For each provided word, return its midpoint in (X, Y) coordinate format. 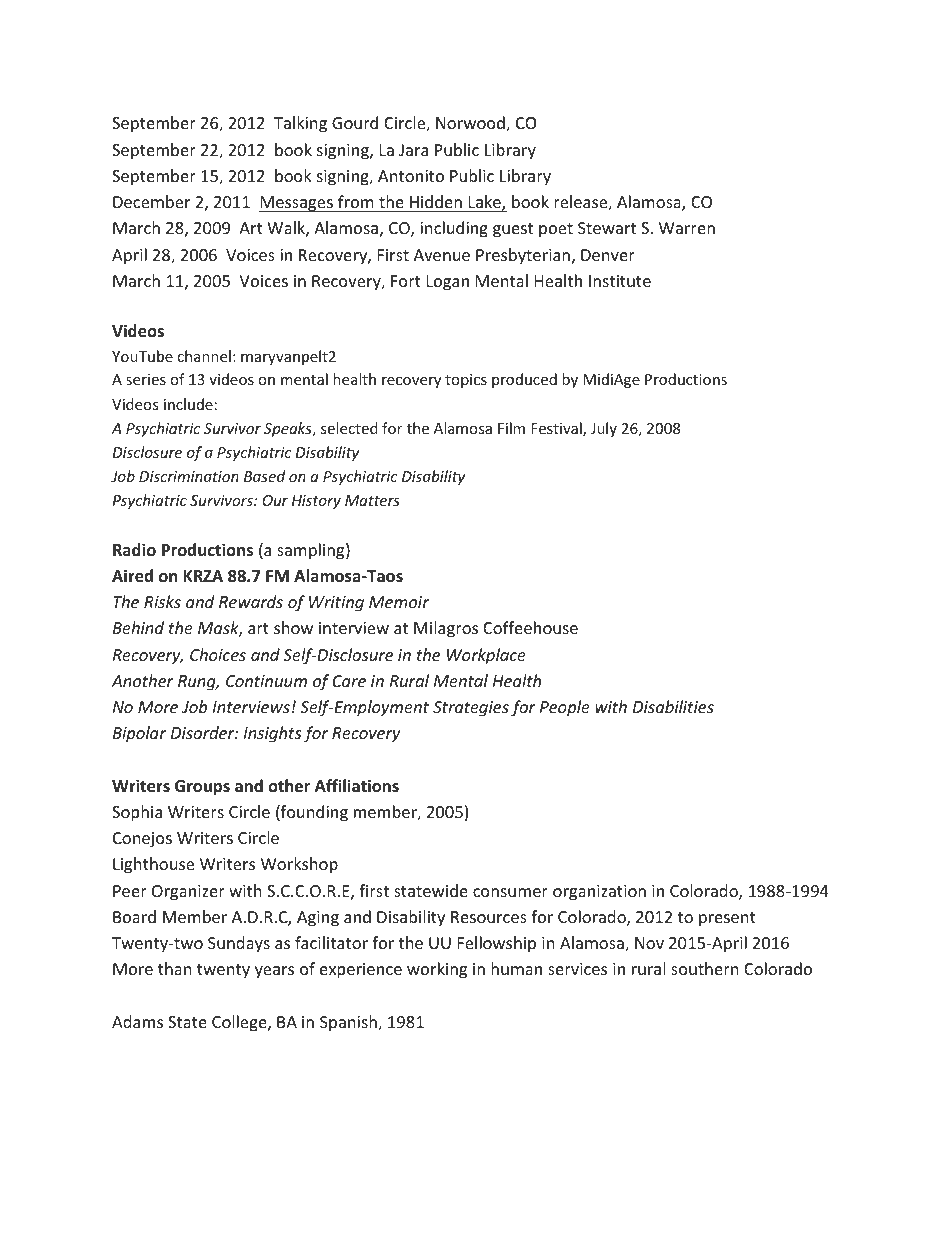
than (175, 968)
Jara (413, 150)
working (437, 970)
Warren (687, 228)
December (151, 201)
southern (705, 968)
